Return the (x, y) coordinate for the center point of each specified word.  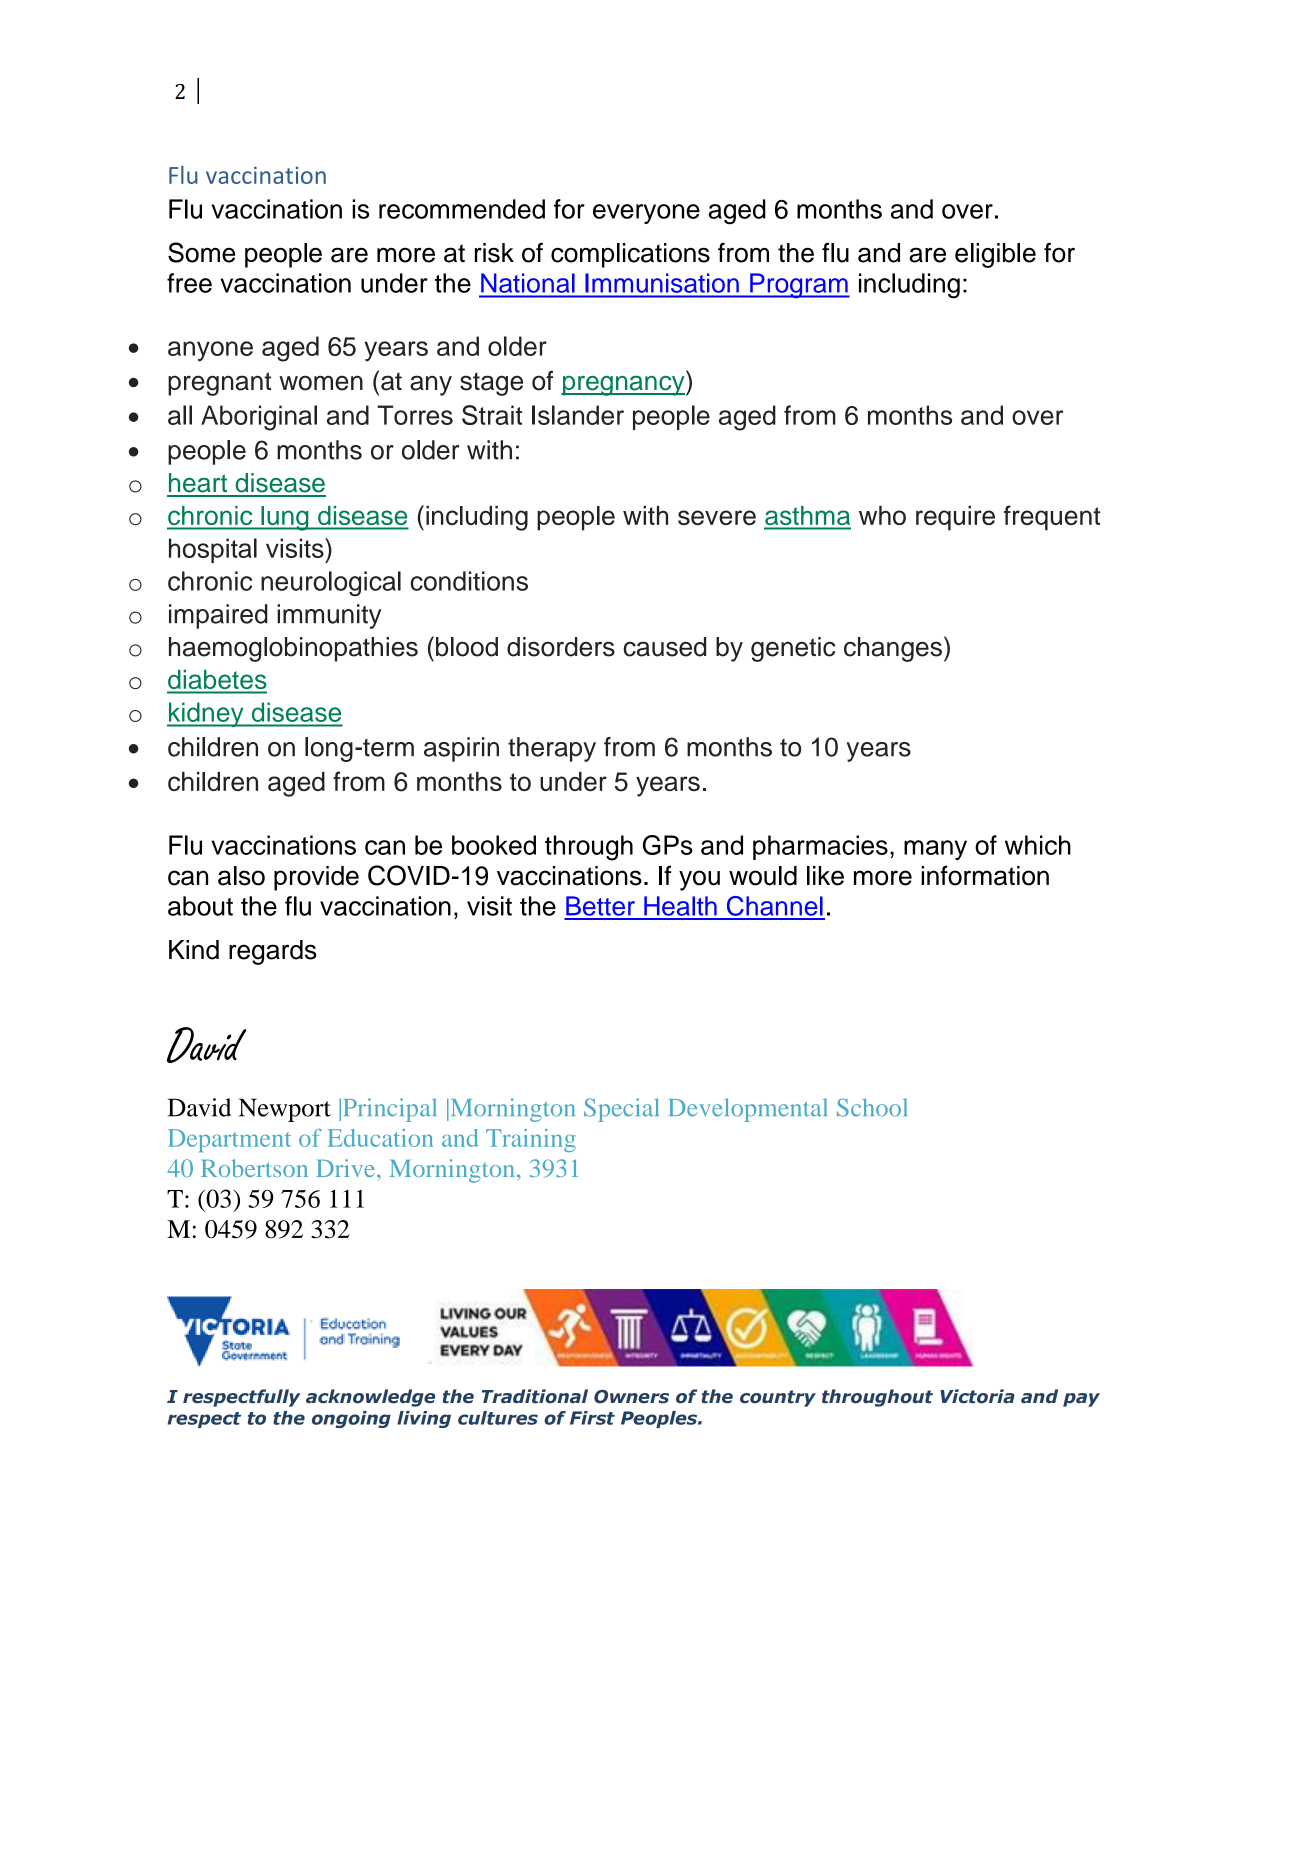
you (699, 880)
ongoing (351, 1419)
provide (316, 878)
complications (630, 255)
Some (201, 252)
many (935, 850)
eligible (995, 255)
